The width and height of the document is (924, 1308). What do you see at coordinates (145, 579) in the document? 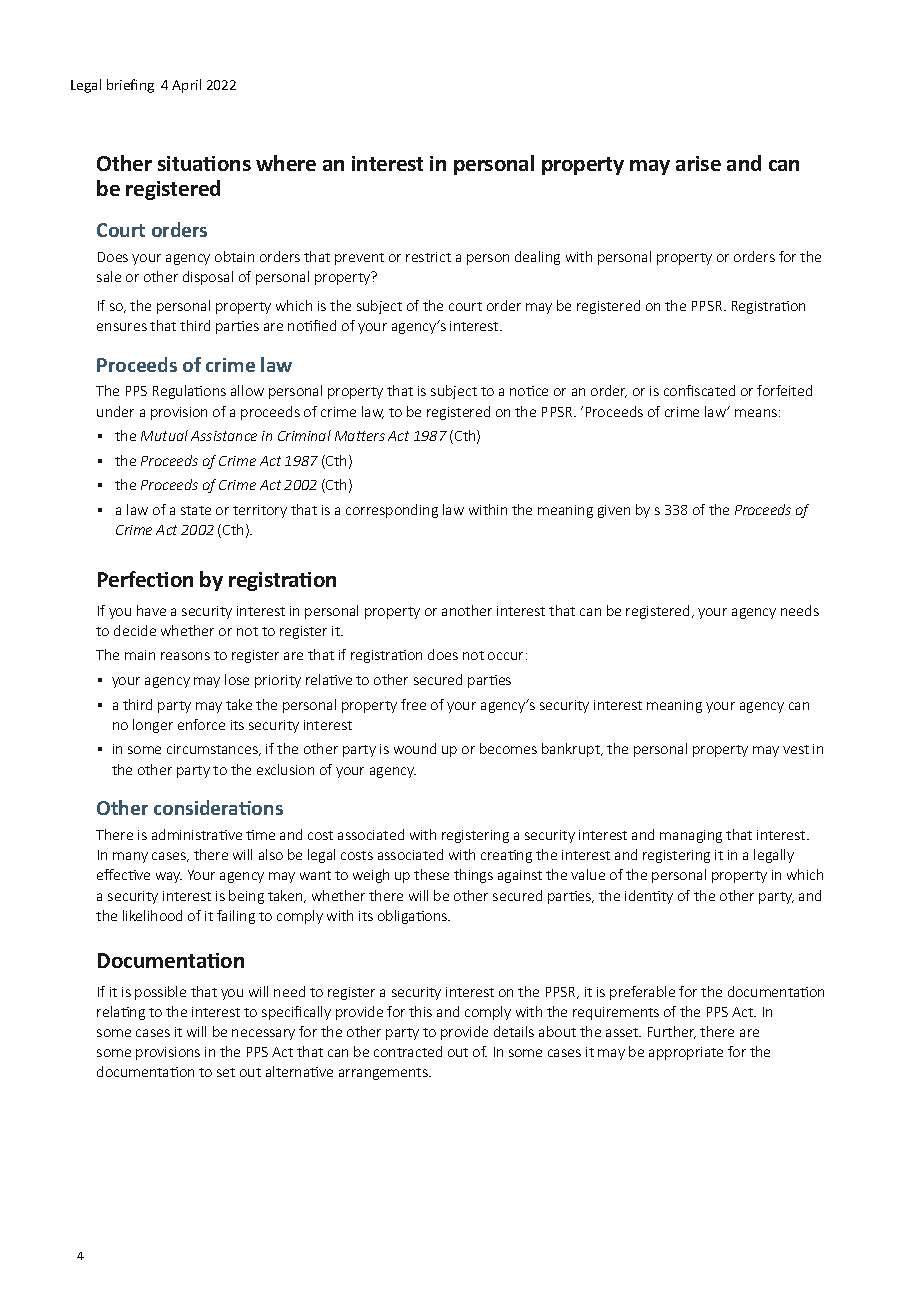
I see `Perfection` at bounding box center [145, 579].
